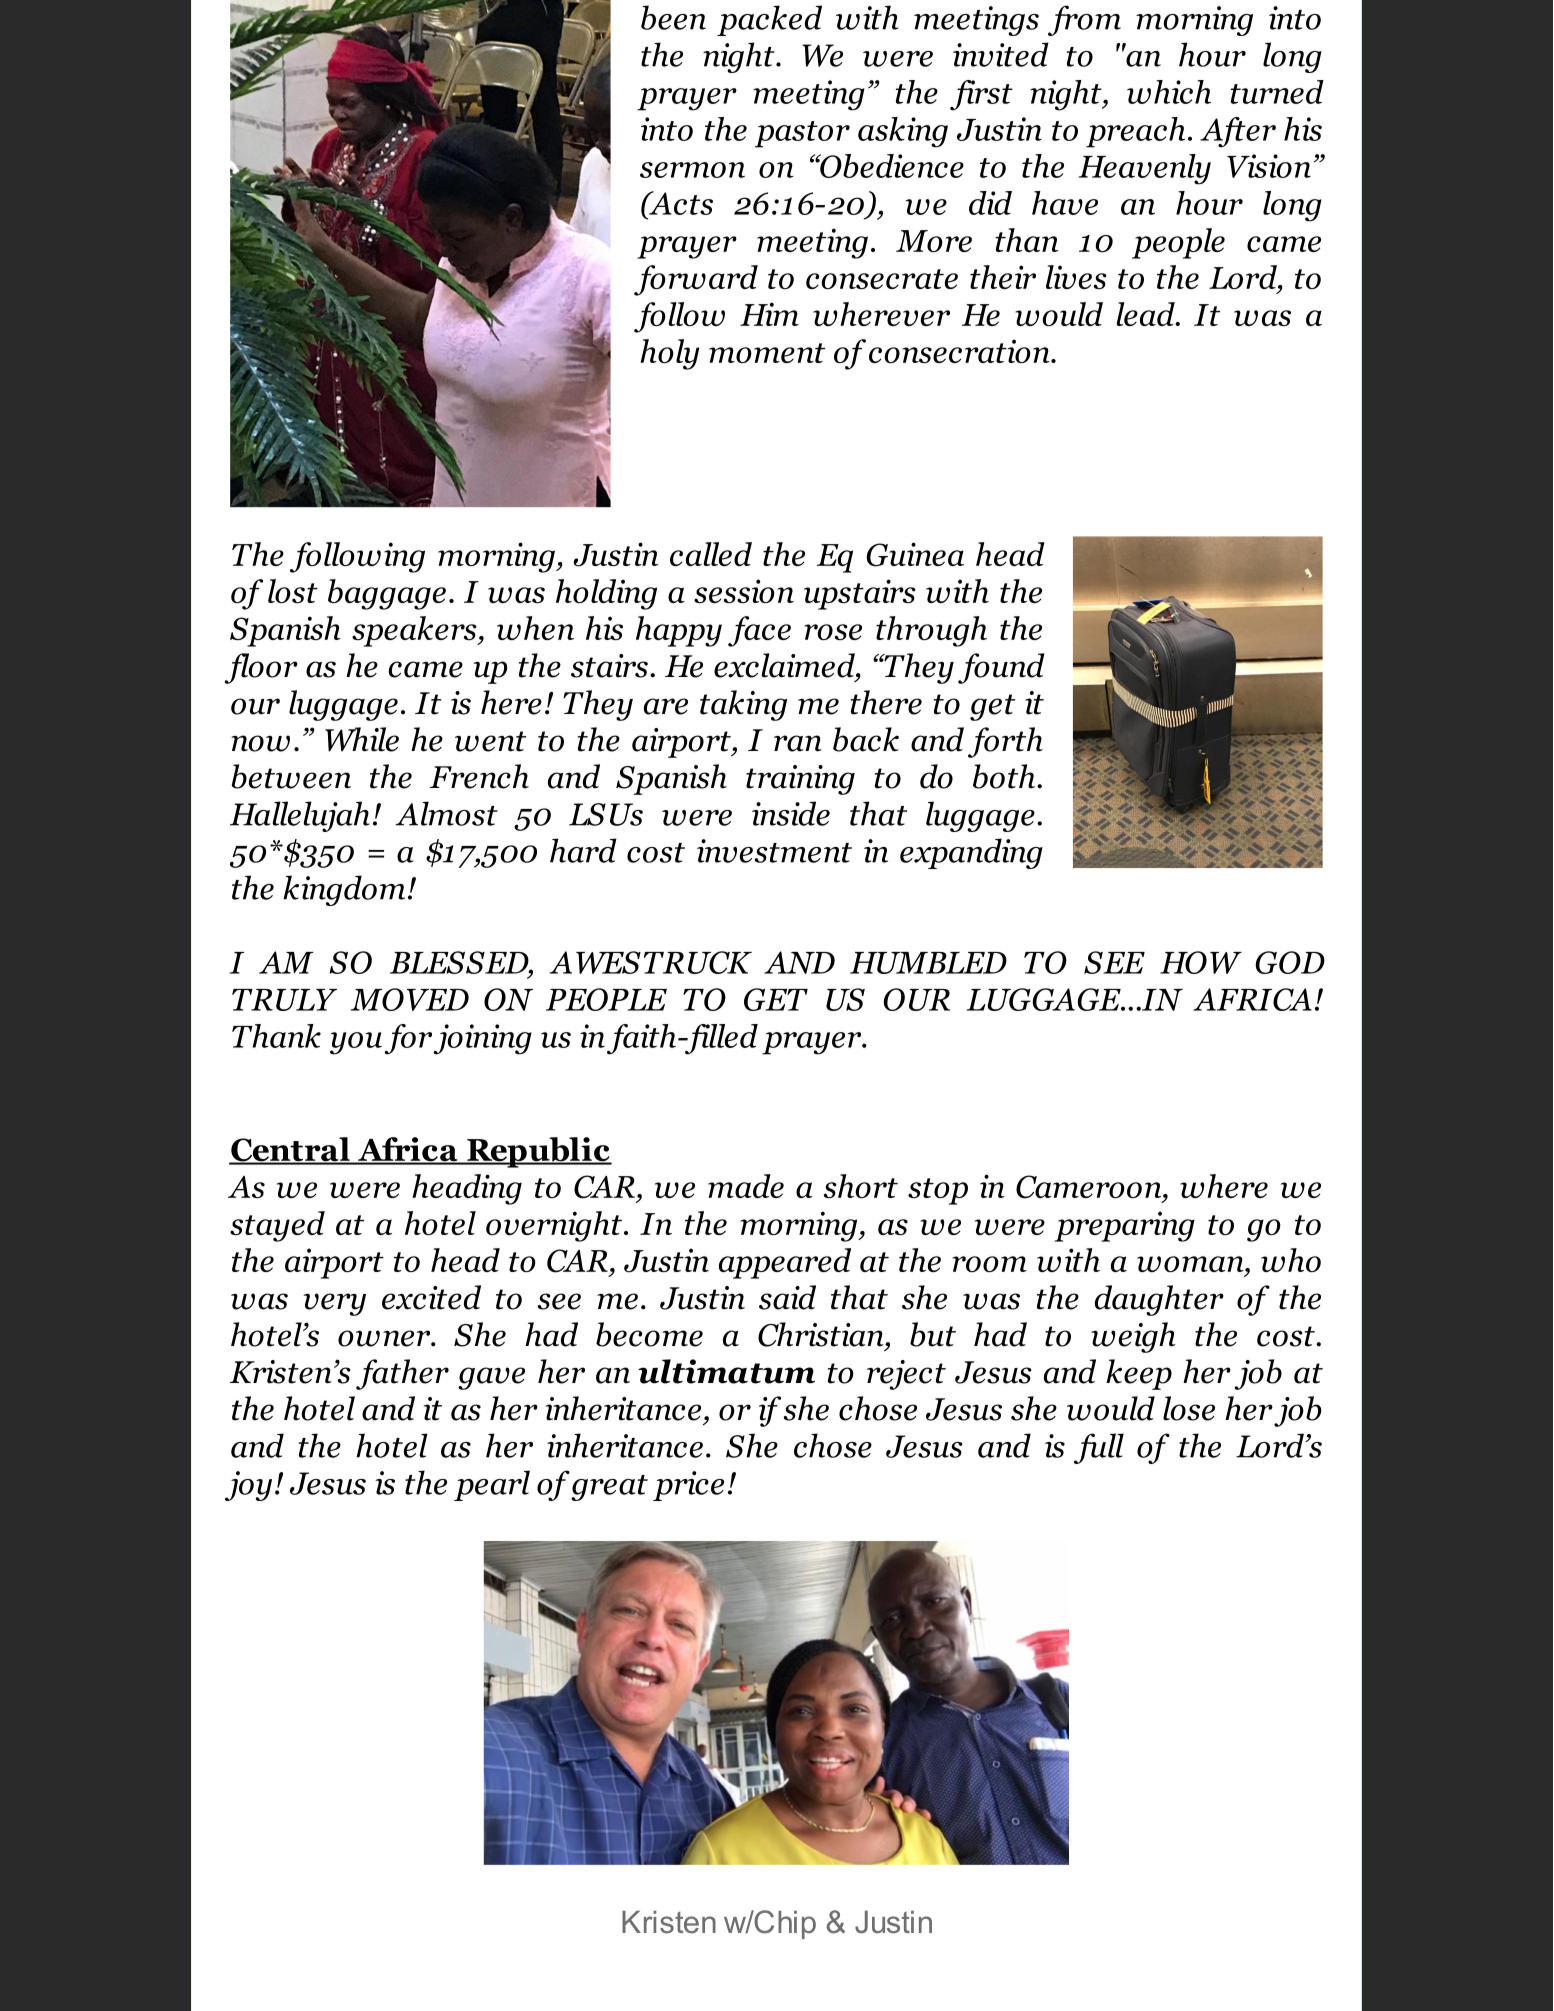  What do you see at coordinates (362, 739) in the document?
I see `While` at bounding box center [362, 739].
